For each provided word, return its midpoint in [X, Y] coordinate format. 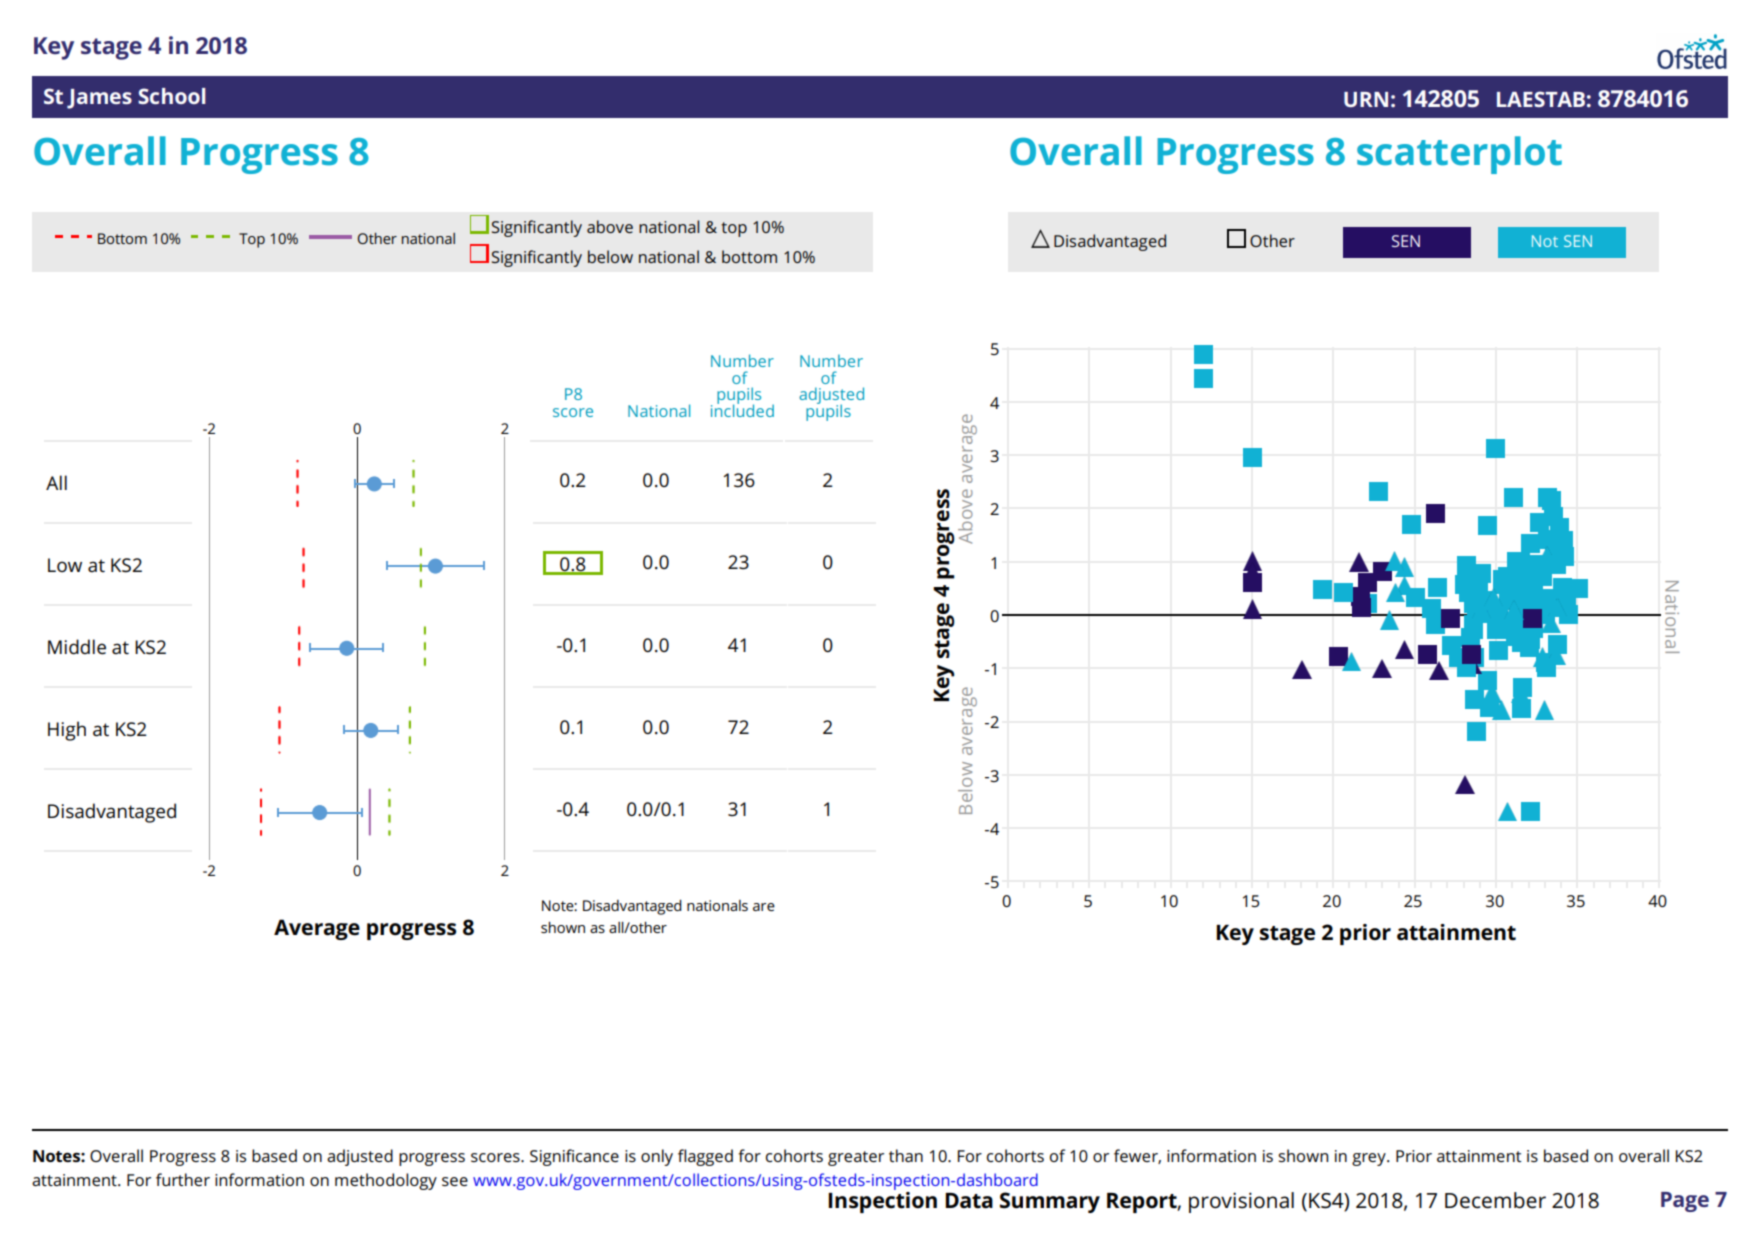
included [742, 409]
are [764, 907]
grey [1370, 1159]
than [906, 1155]
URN [1366, 99]
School [171, 96]
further [183, 1179]
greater [856, 1158]
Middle [77, 647]
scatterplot [1459, 155]
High [67, 731]
